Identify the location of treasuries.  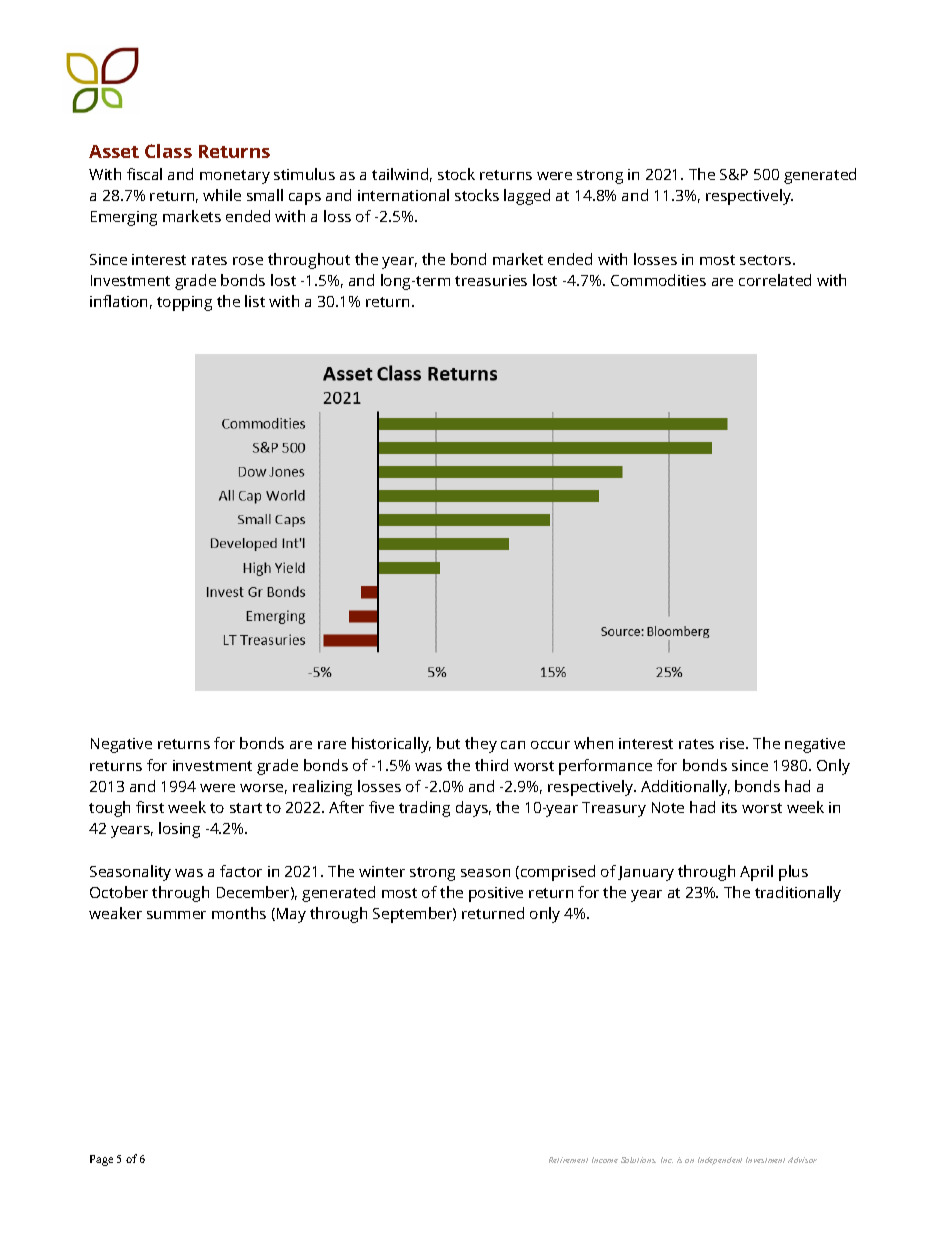
(491, 280).
